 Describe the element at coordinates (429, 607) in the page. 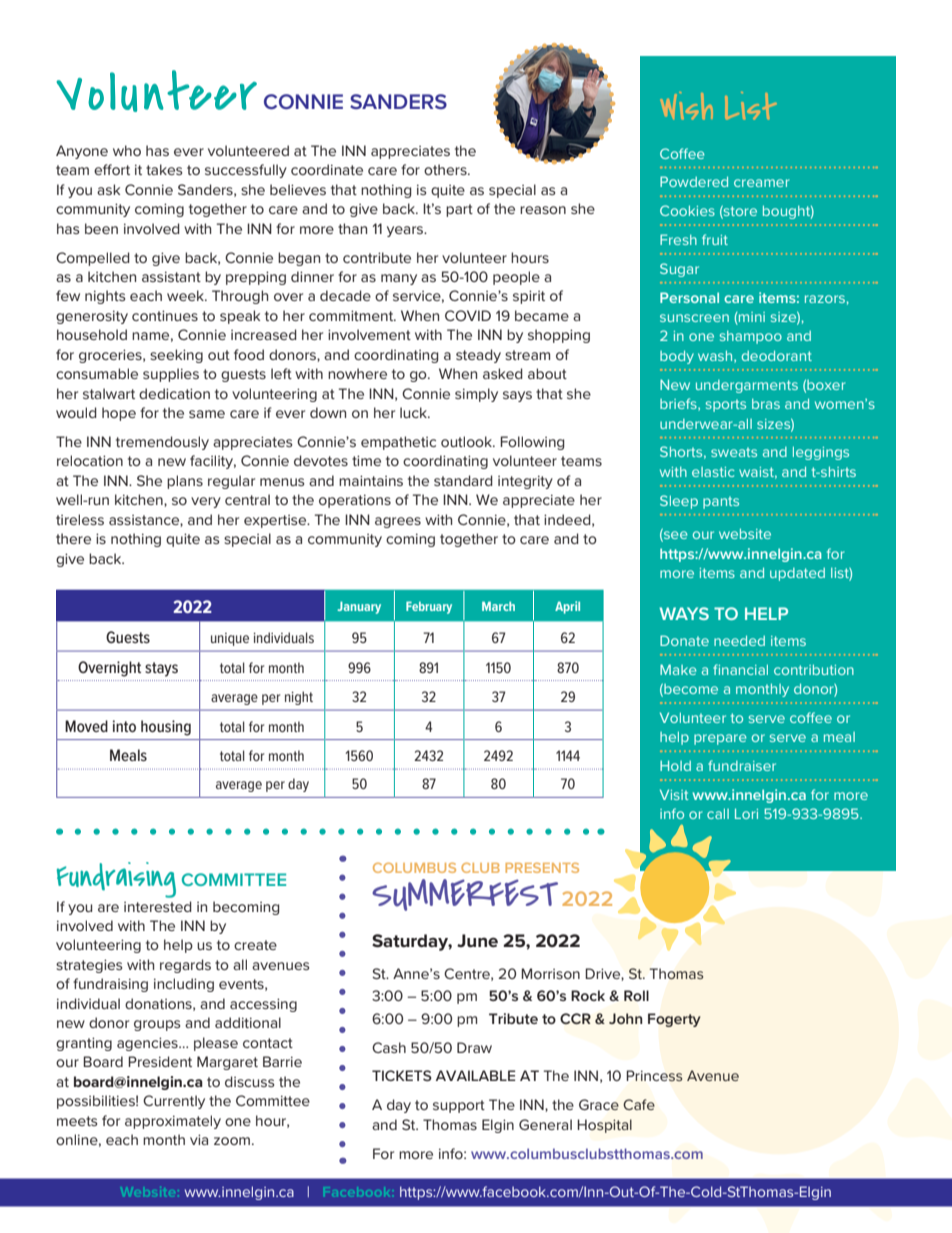

I see `February` at that location.
